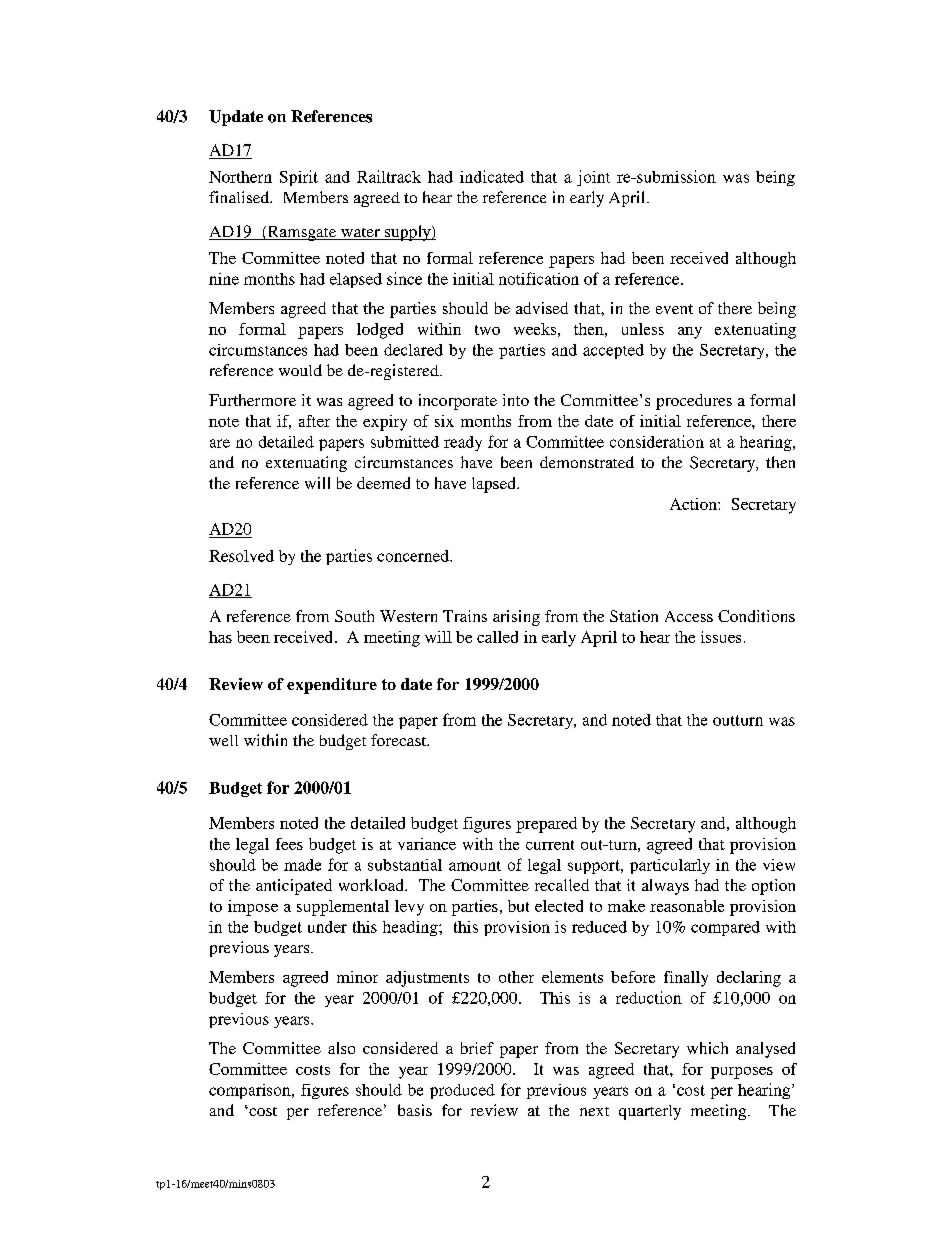 This page has width=952, height=1233. What do you see at coordinates (593, 178) in the page?
I see `joint` at bounding box center [593, 178].
